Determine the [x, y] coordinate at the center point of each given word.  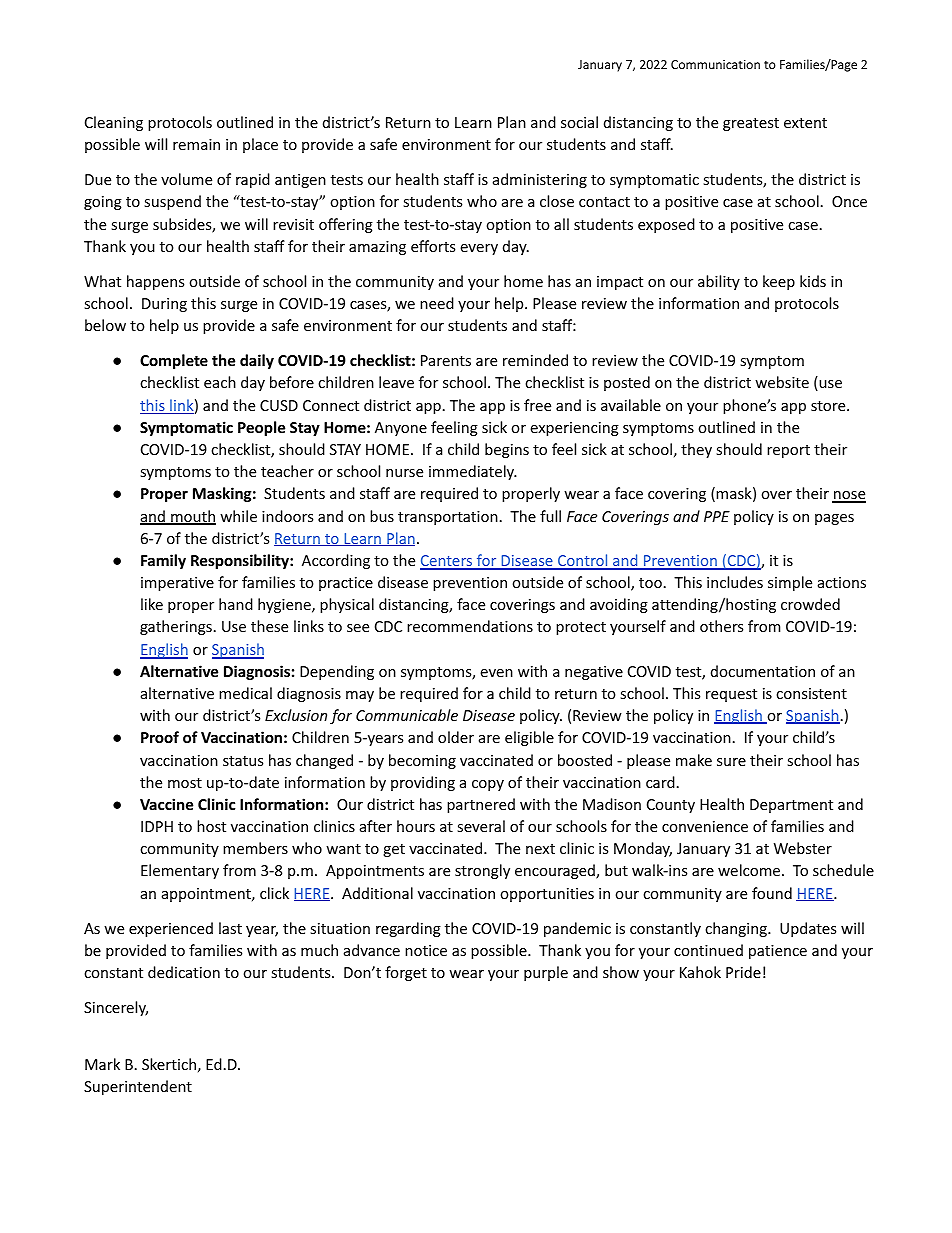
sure [731, 762]
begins [507, 450]
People [261, 428]
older [456, 737]
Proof [160, 737]
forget [406, 973]
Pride [743, 972]
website [782, 382]
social [579, 122]
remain [196, 144]
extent [805, 123]
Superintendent [138, 1087]
